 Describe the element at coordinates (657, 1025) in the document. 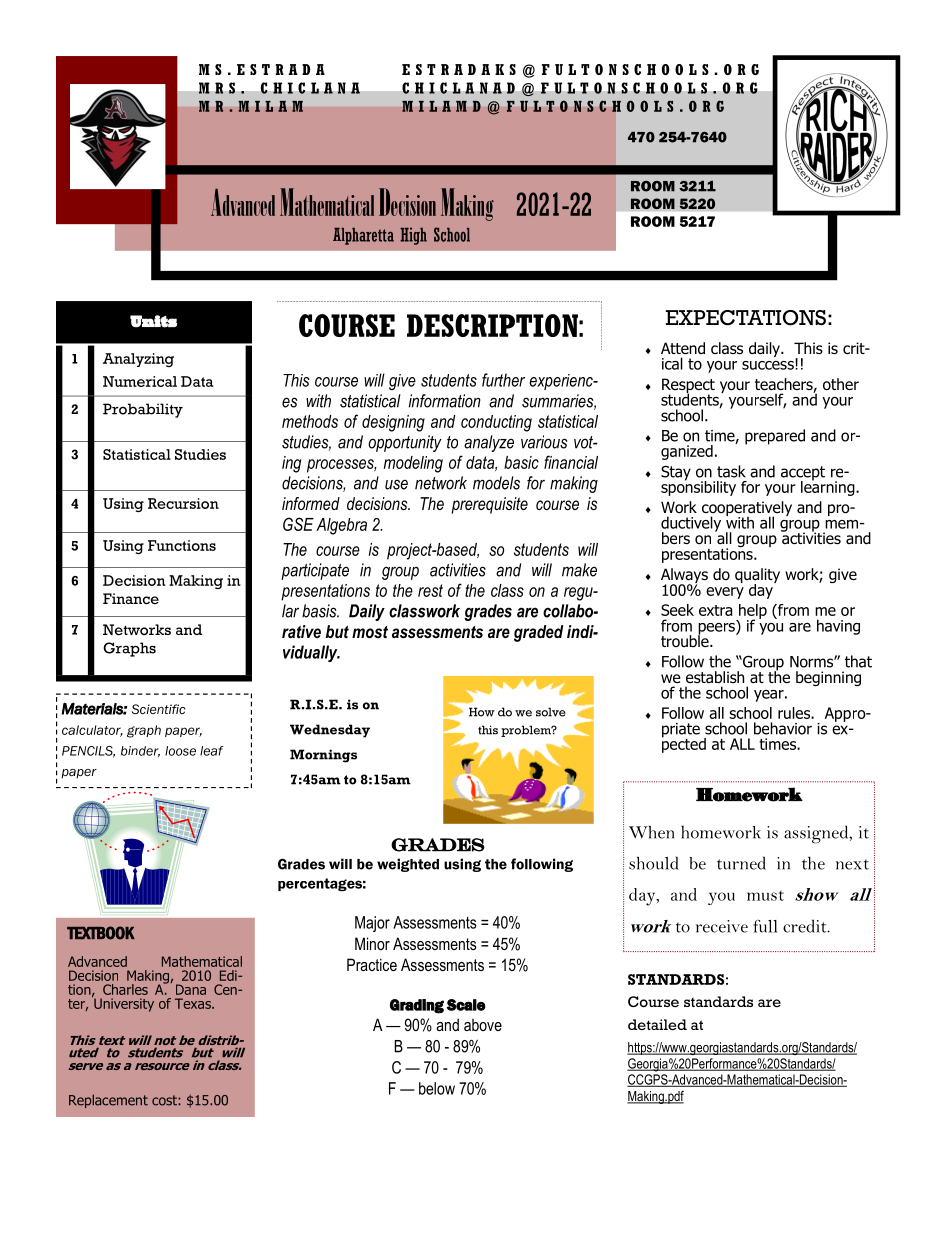

I see `detailed` at that location.
